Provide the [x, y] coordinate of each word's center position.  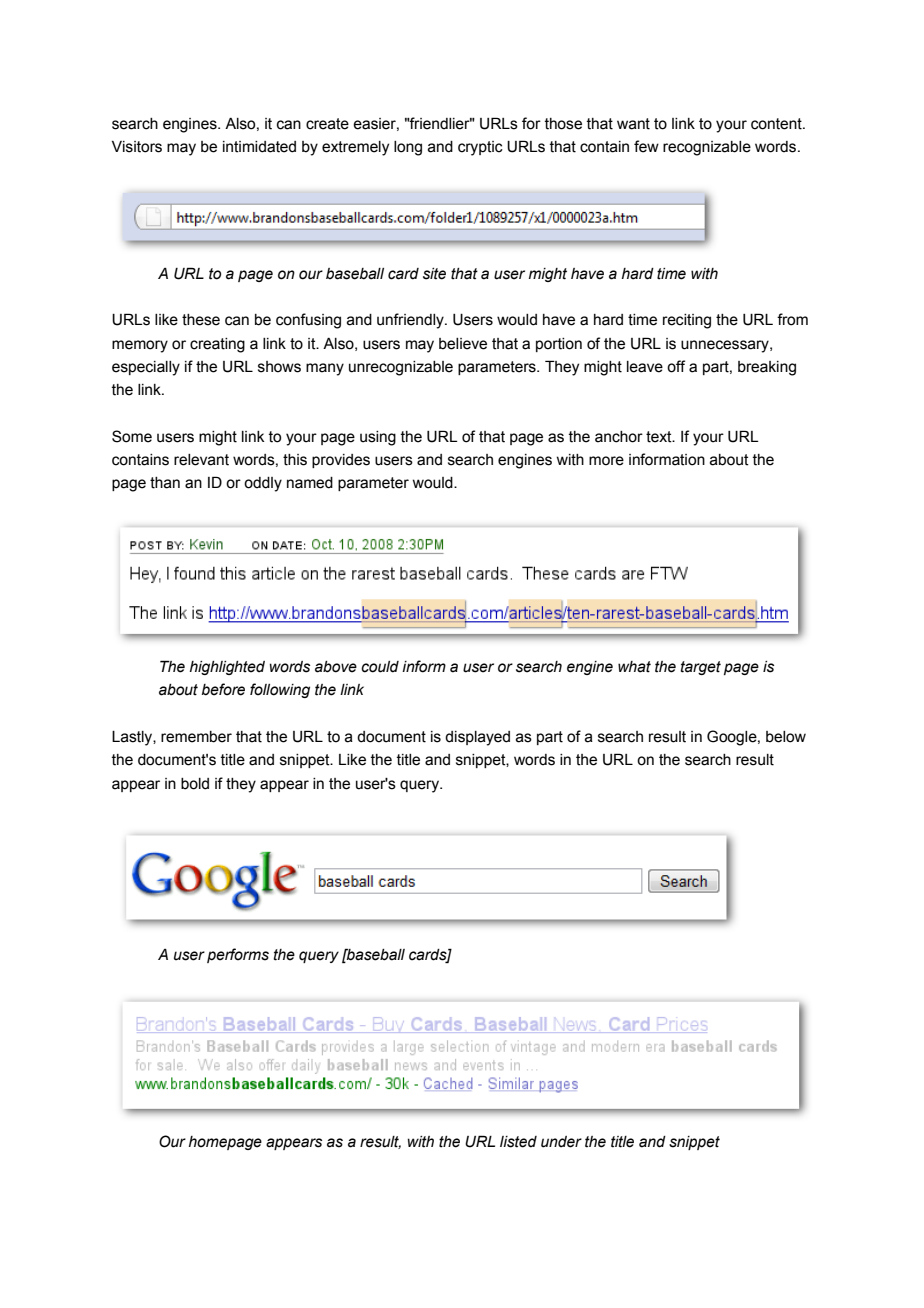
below [786, 737]
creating [217, 345]
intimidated [259, 147]
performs [238, 955]
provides [341, 461]
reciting [687, 321]
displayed [477, 738]
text [660, 437]
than [165, 483]
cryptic [480, 148]
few [646, 146]
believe [463, 344]
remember [196, 737]
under [561, 1142]
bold [195, 784]
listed [518, 1142]
